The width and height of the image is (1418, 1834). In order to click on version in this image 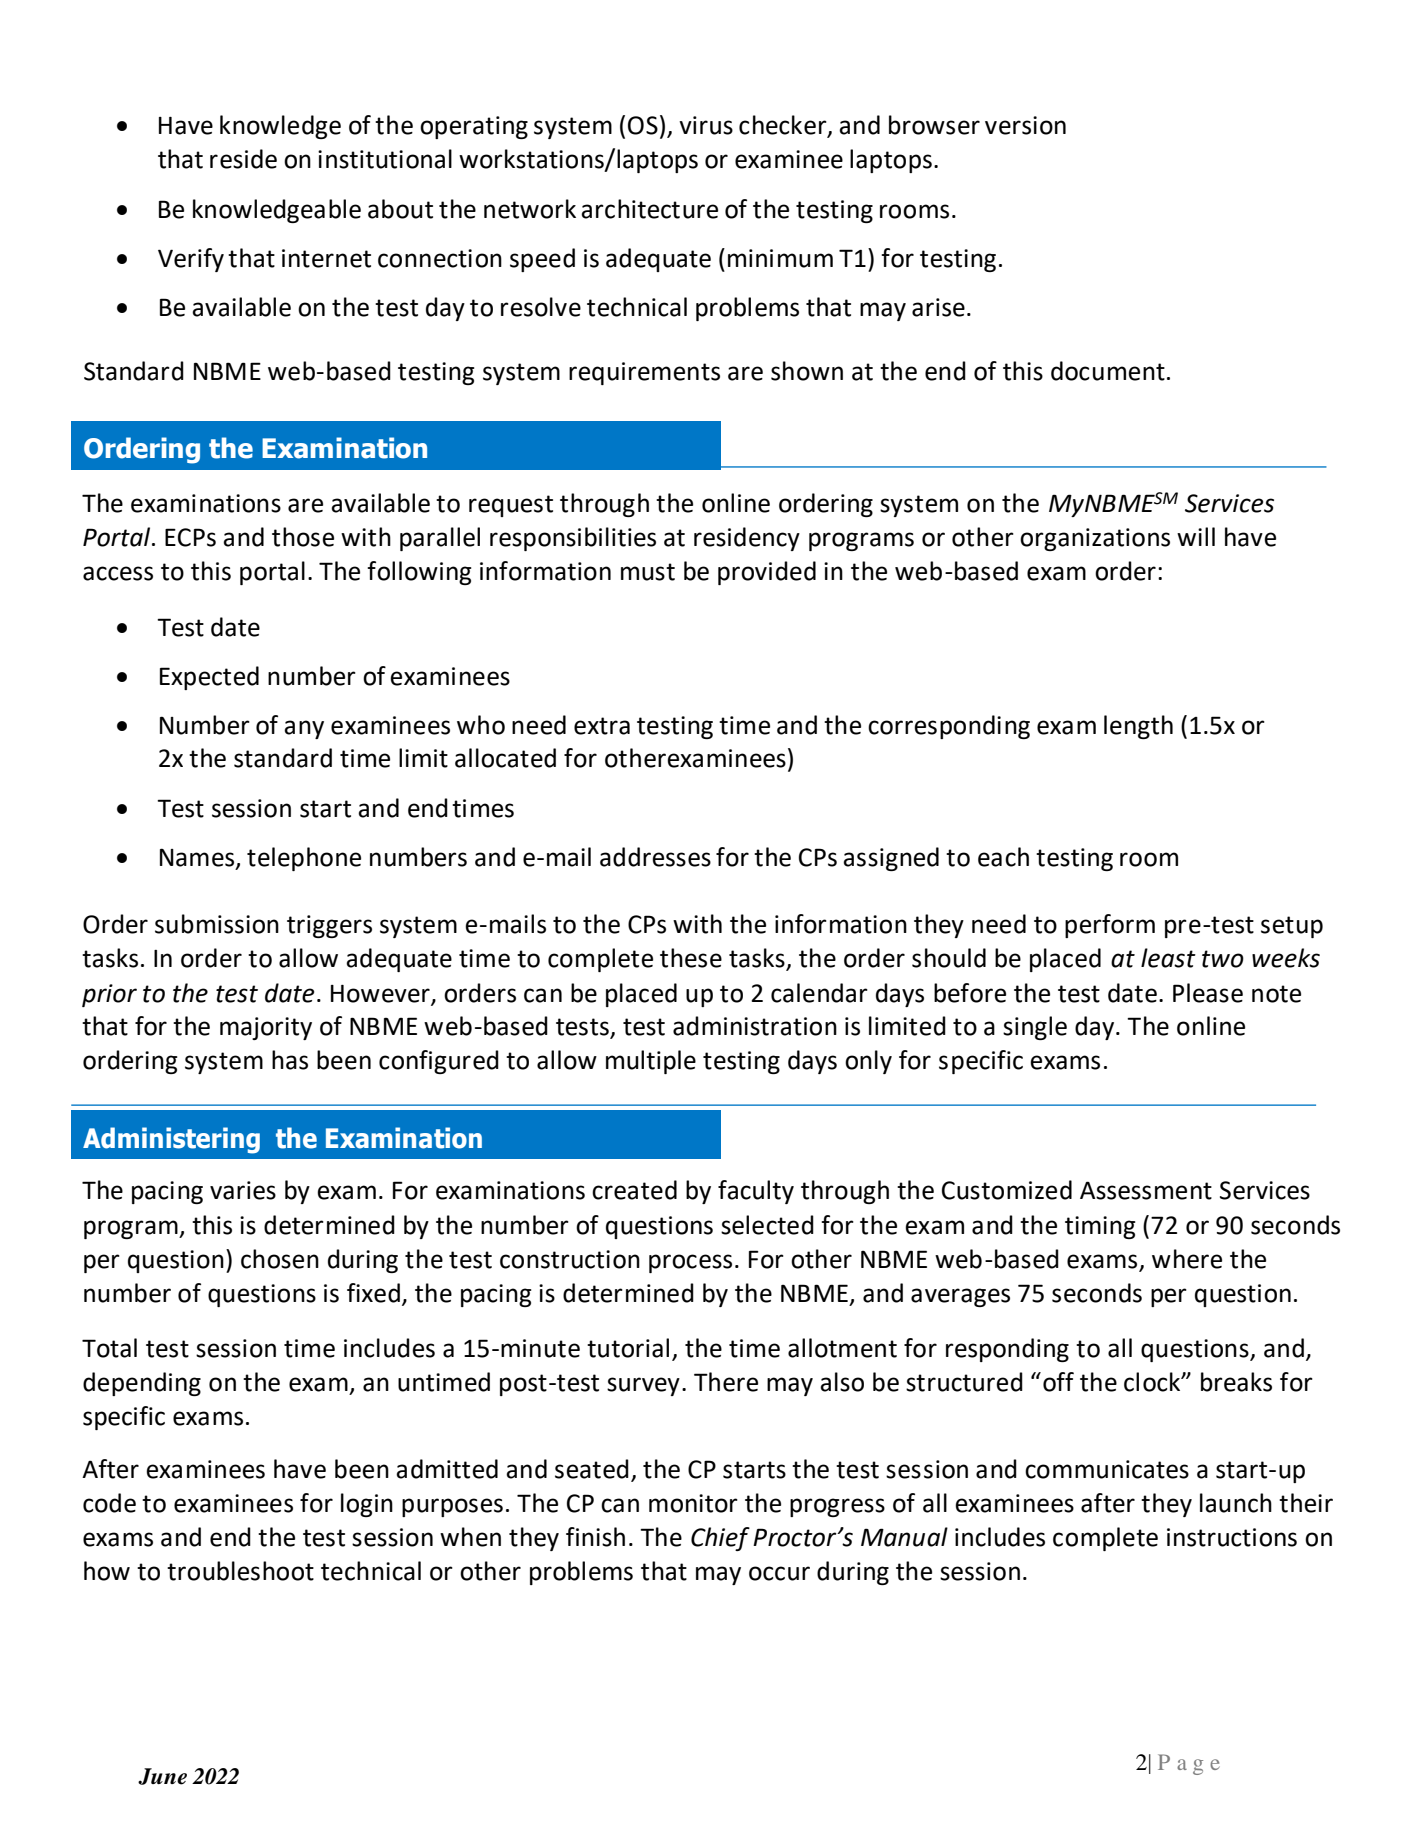, I will do `click(1025, 125)`.
